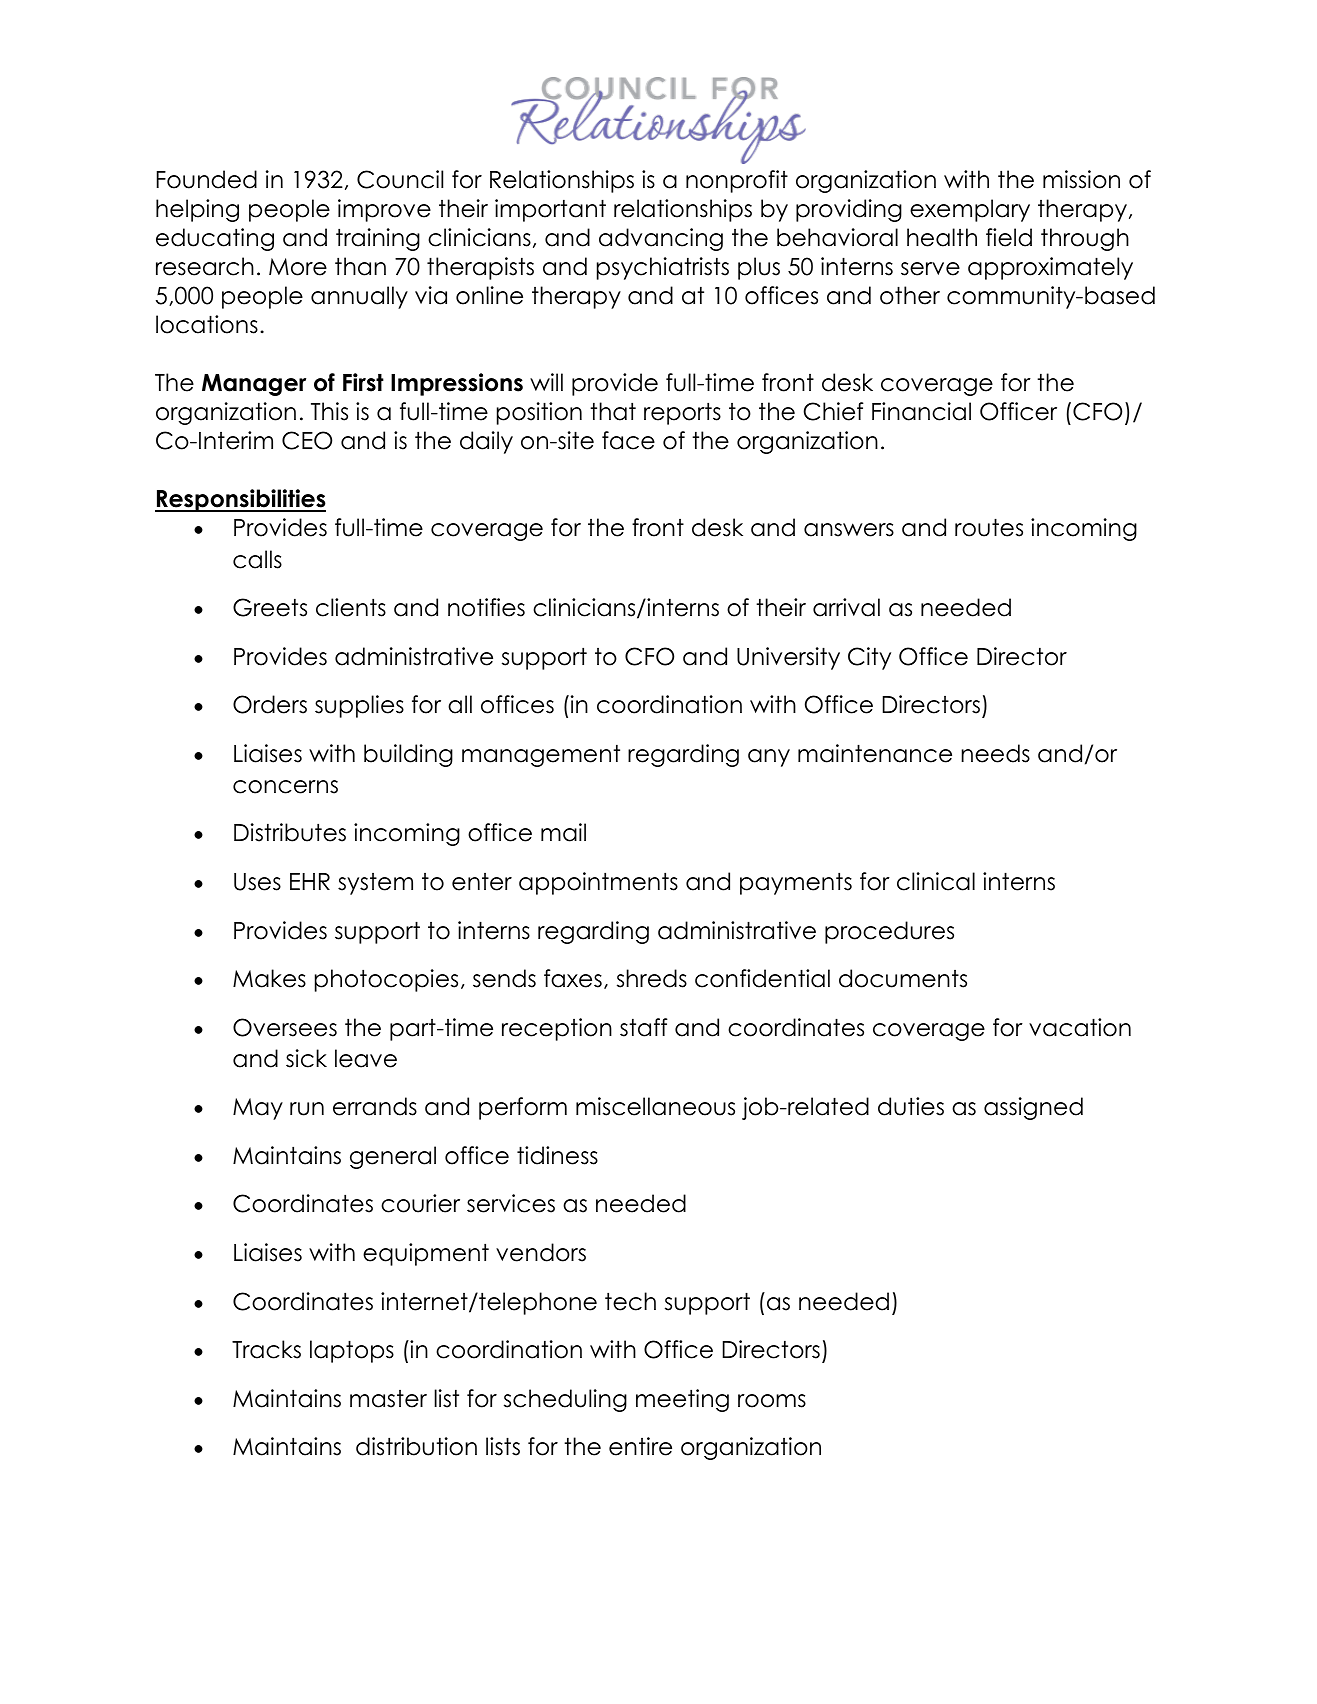 This screenshot has height=1704, width=1317. Describe the element at coordinates (388, 1399) in the screenshot. I see `master` at that location.
